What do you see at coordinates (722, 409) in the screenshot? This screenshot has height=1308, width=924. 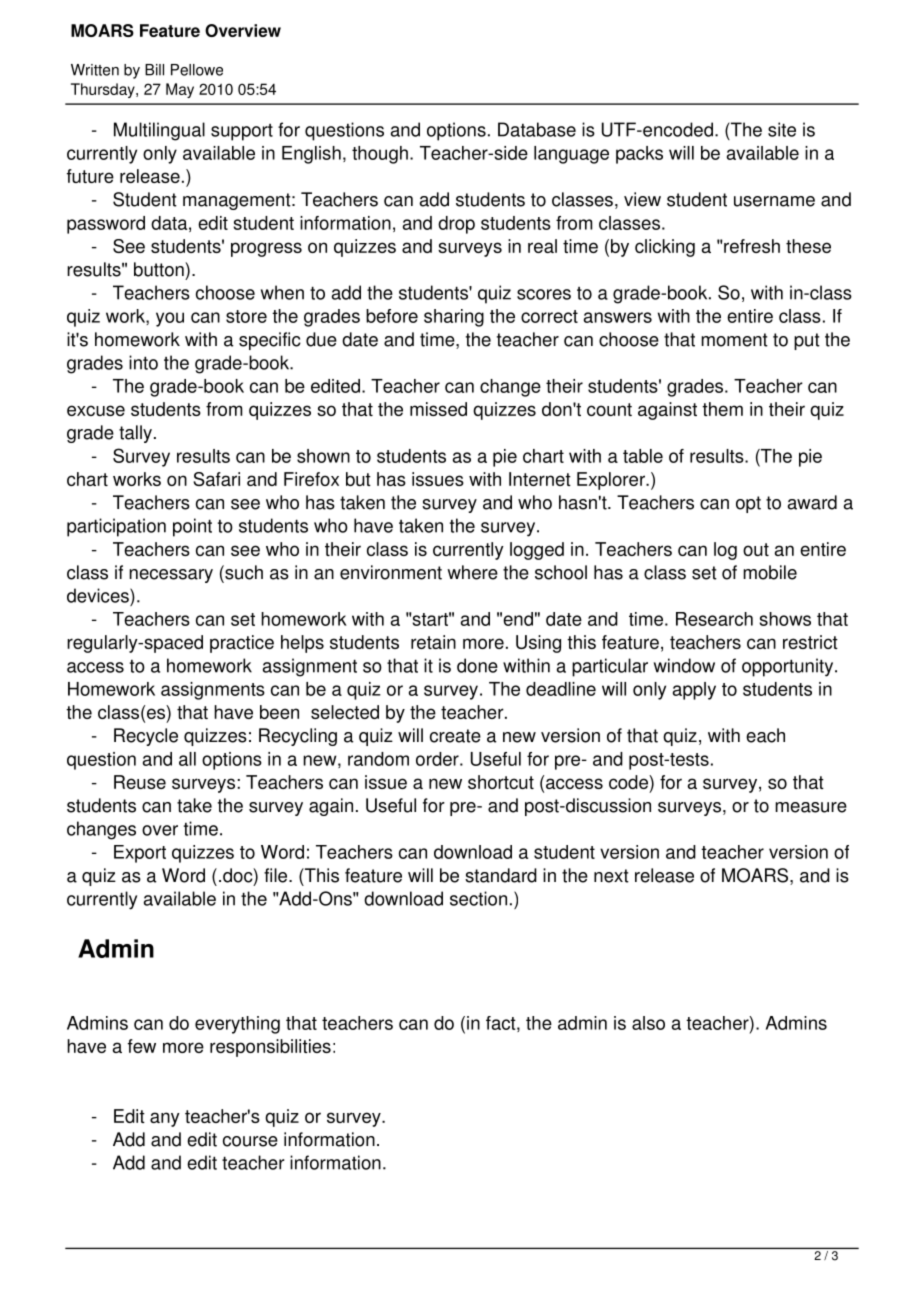 I see `them` at bounding box center [722, 409].
